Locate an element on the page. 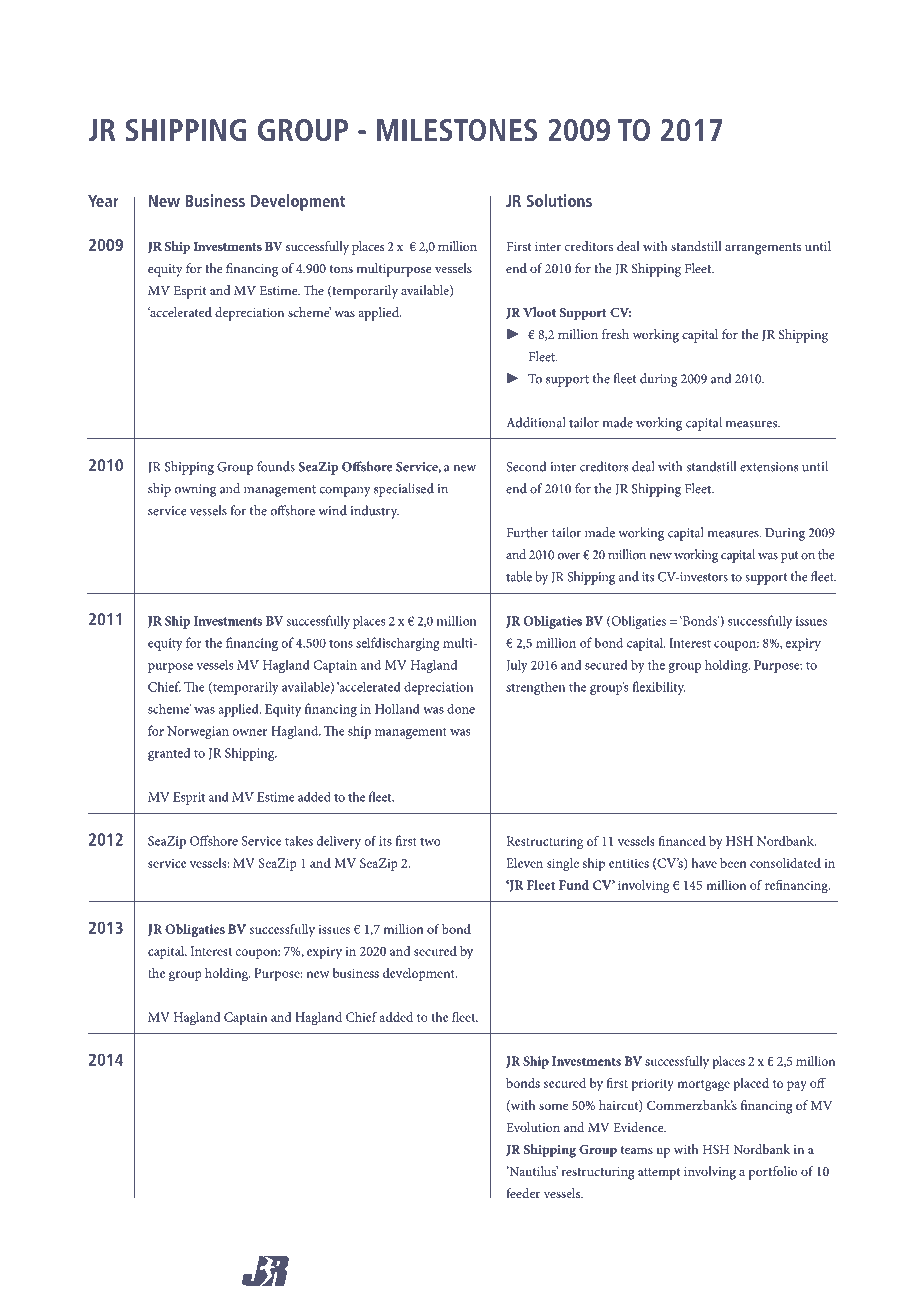 The image size is (924, 1308). done is located at coordinates (461, 708).
